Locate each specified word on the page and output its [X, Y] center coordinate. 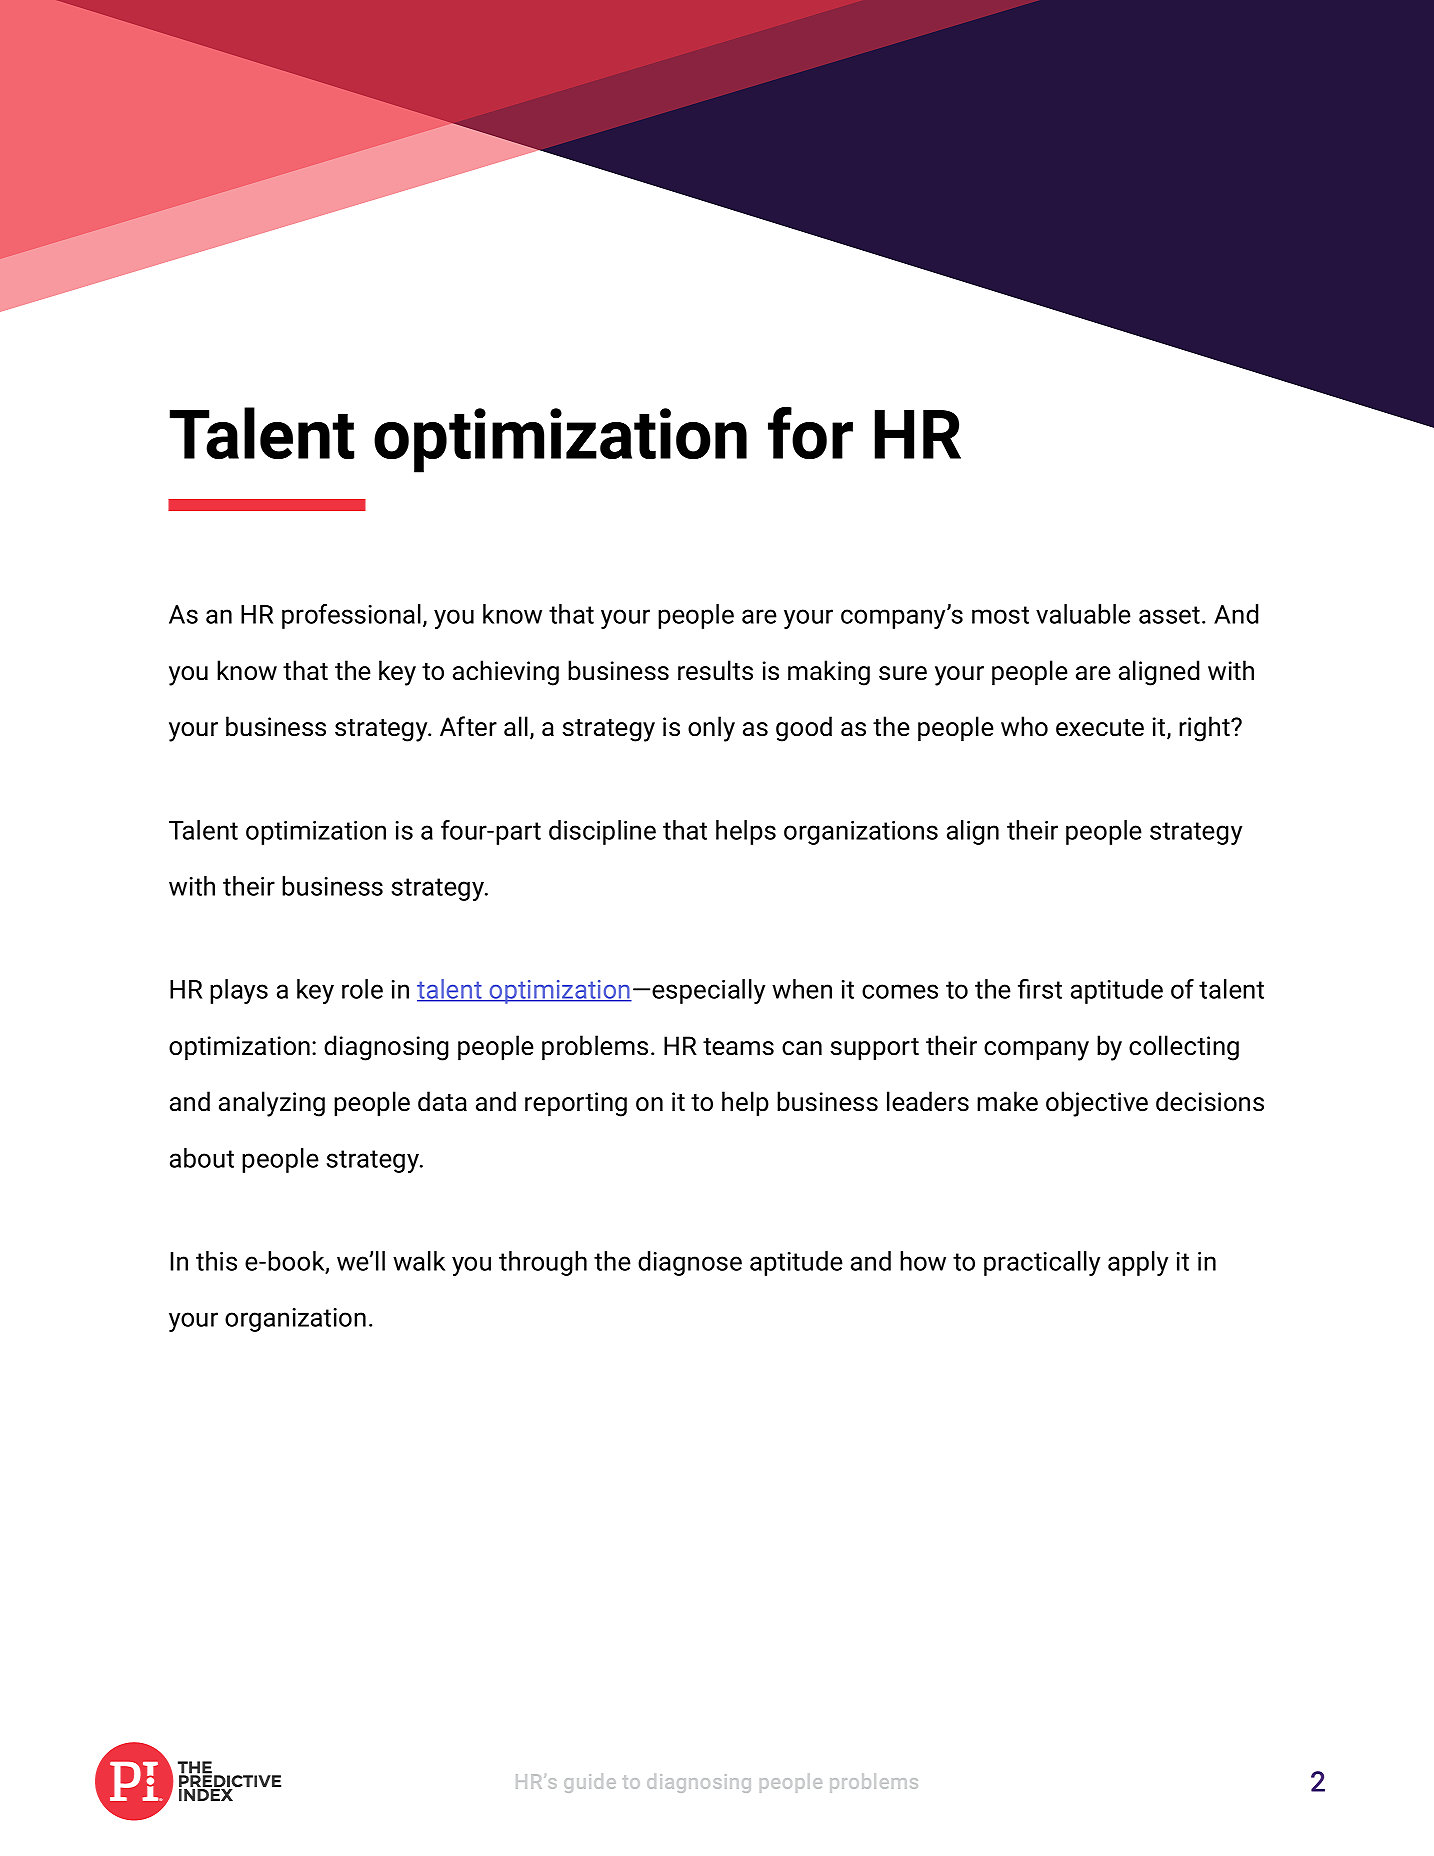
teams [738, 1047]
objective [1097, 1104]
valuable [1083, 614]
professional [351, 616]
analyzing [272, 1104]
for [810, 433]
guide [590, 1783]
